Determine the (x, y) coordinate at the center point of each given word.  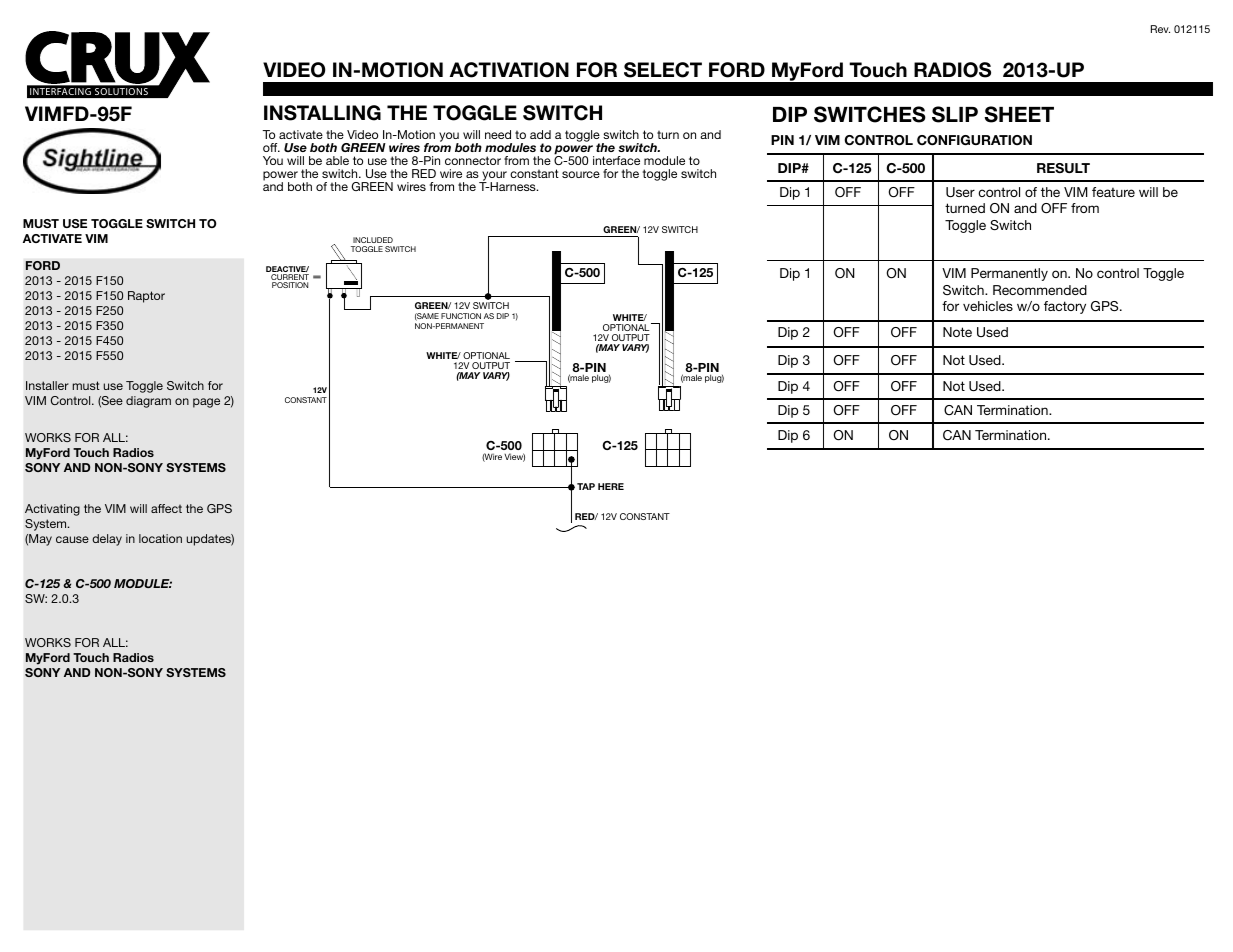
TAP (586, 486)
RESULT (1063, 168)
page (206, 403)
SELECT (663, 70)
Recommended (1040, 290)
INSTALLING (322, 113)
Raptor (146, 297)
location (160, 538)
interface (616, 160)
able (337, 160)
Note (957, 332)
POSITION (290, 285)
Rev (1160, 29)
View (514, 457)
